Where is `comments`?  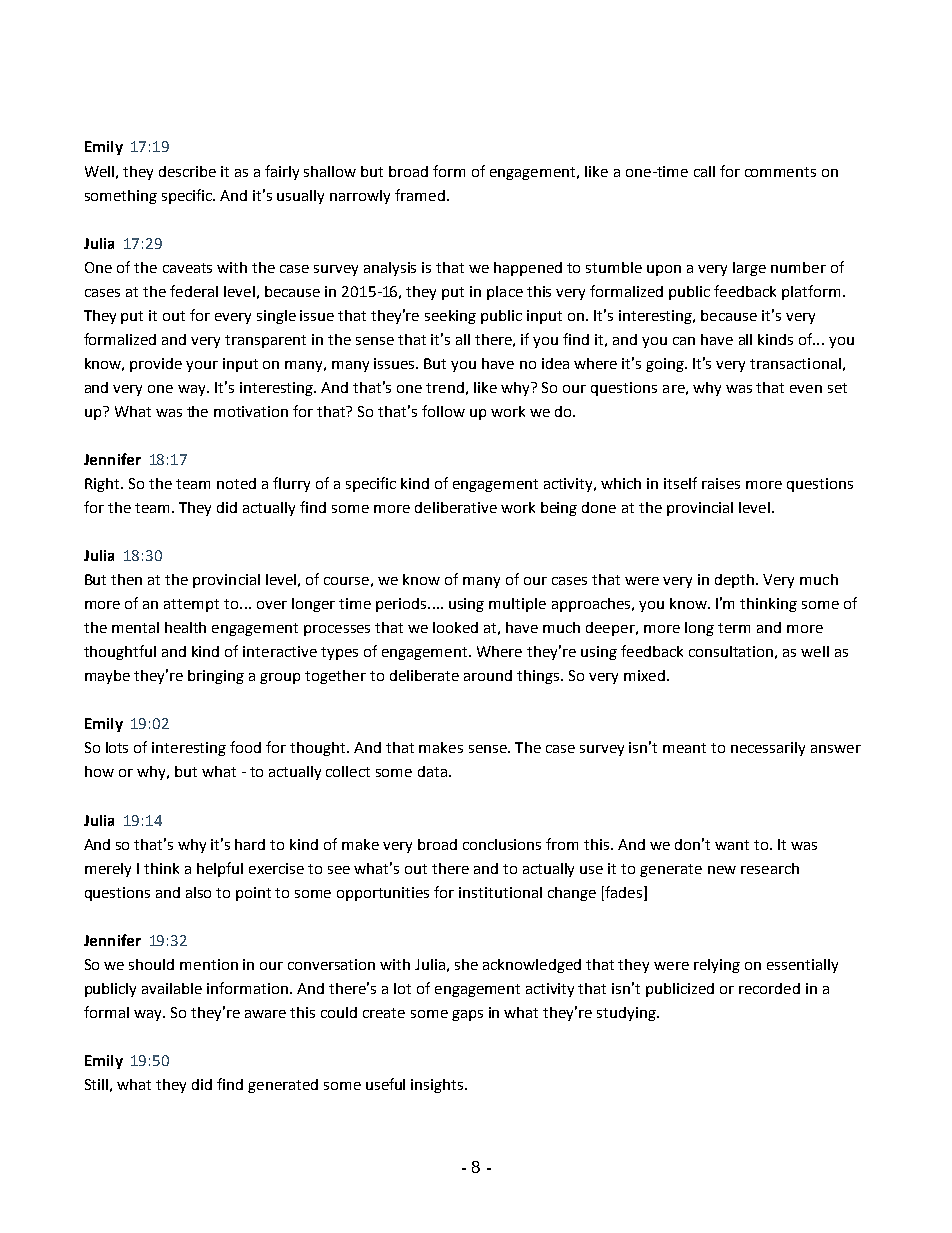 comments is located at coordinates (780, 172).
